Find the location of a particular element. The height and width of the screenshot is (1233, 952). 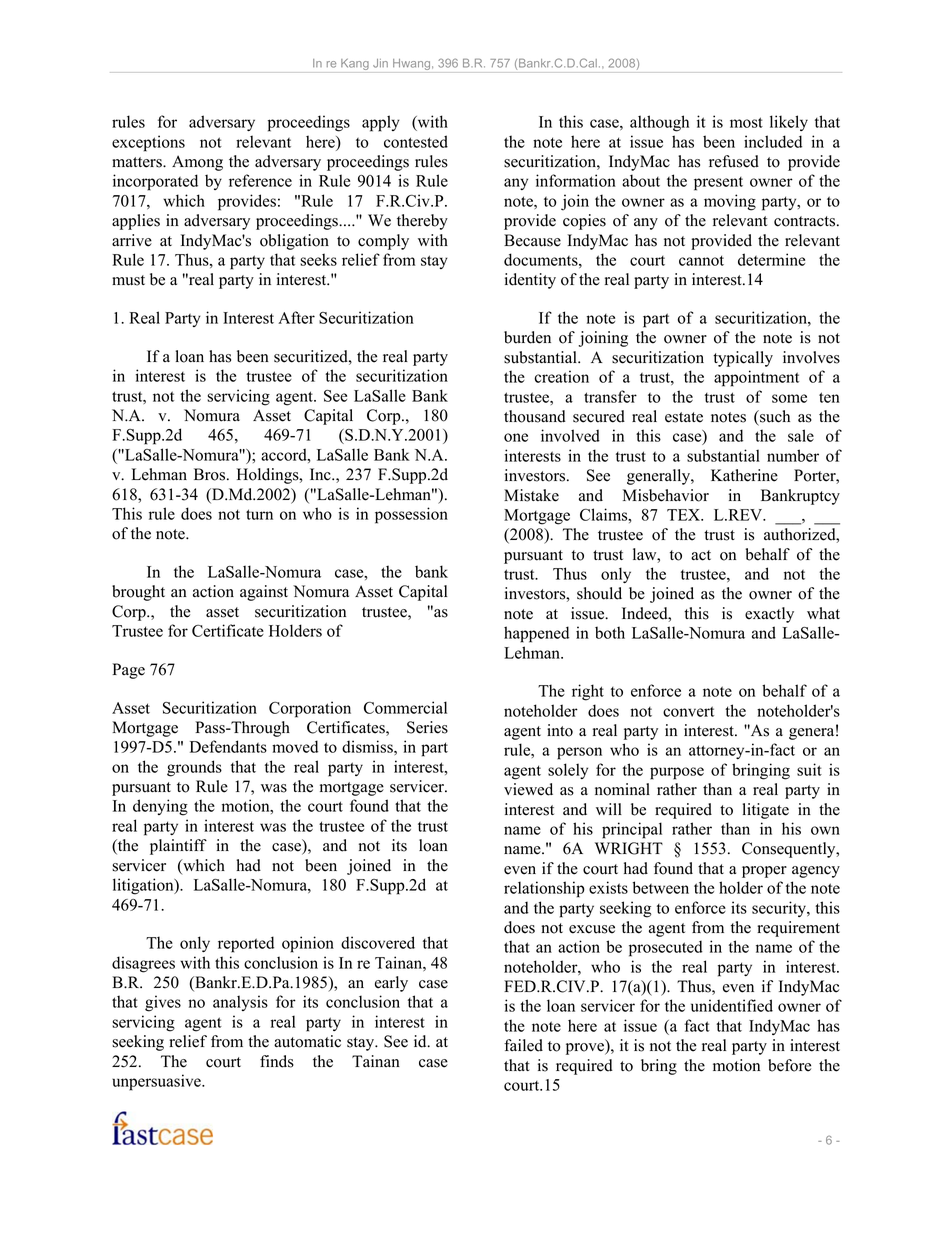

contested is located at coordinates (416, 141).
